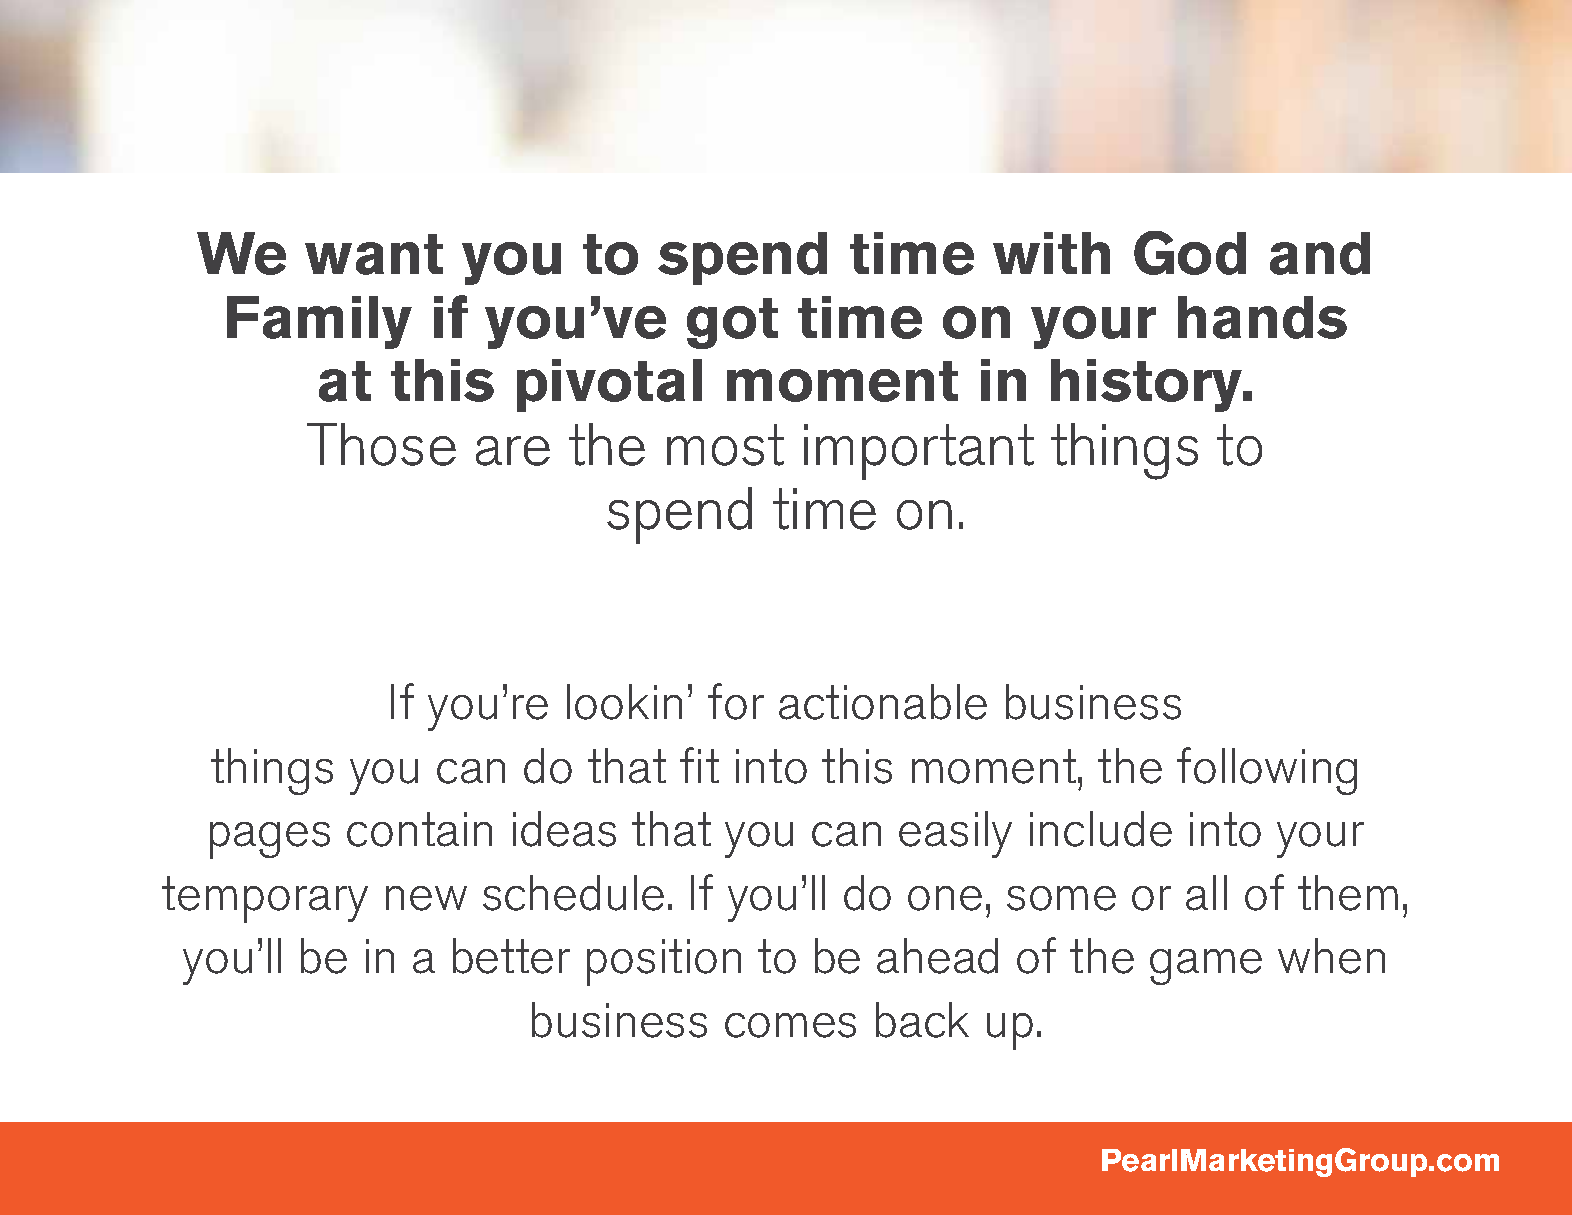 This screenshot has height=1215, width=1572. Describe the element at coordinates (790, 1025) in the screenshot. I see `comes` at that location.
